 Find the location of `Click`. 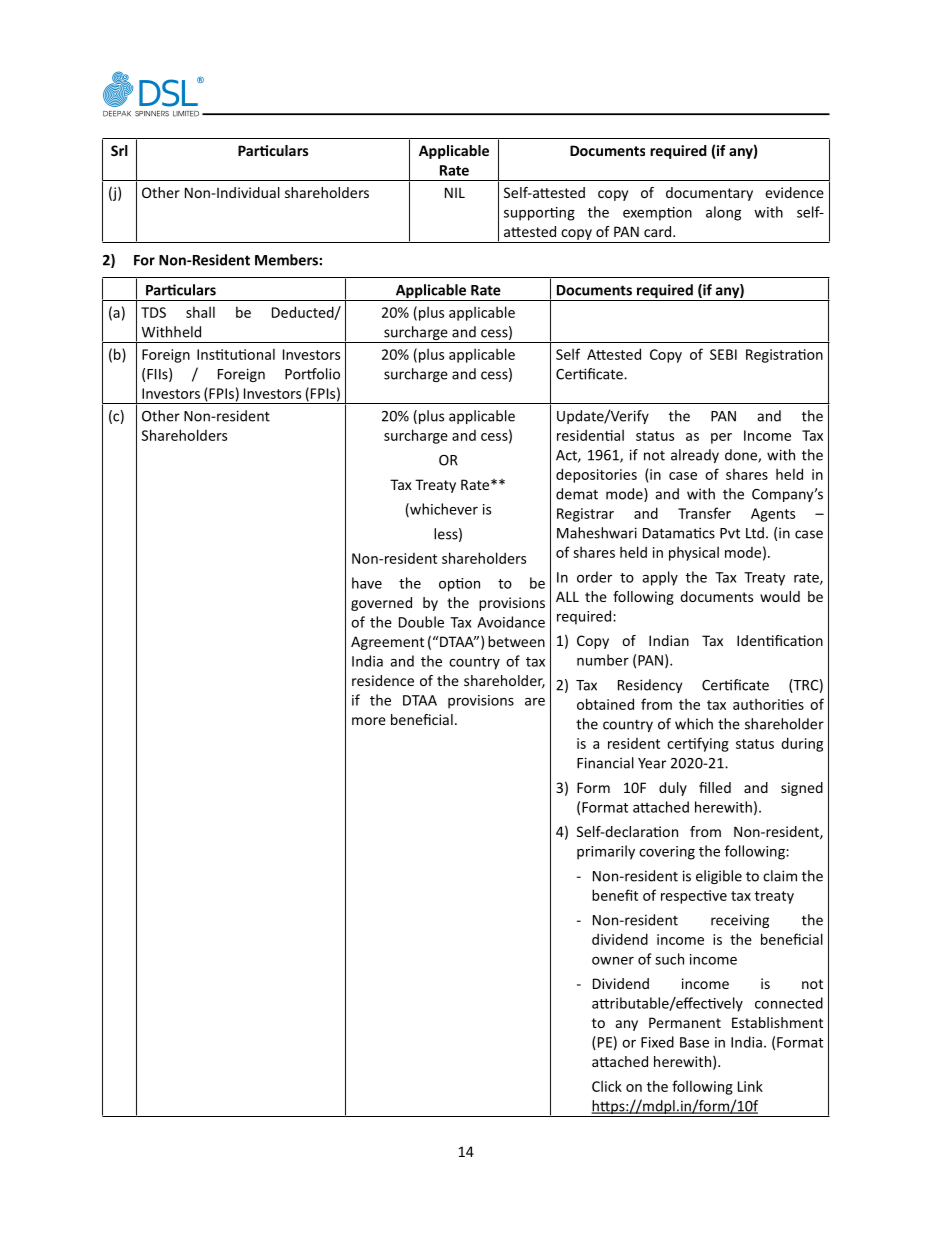

Click is located at coordinates (607, 1086).
